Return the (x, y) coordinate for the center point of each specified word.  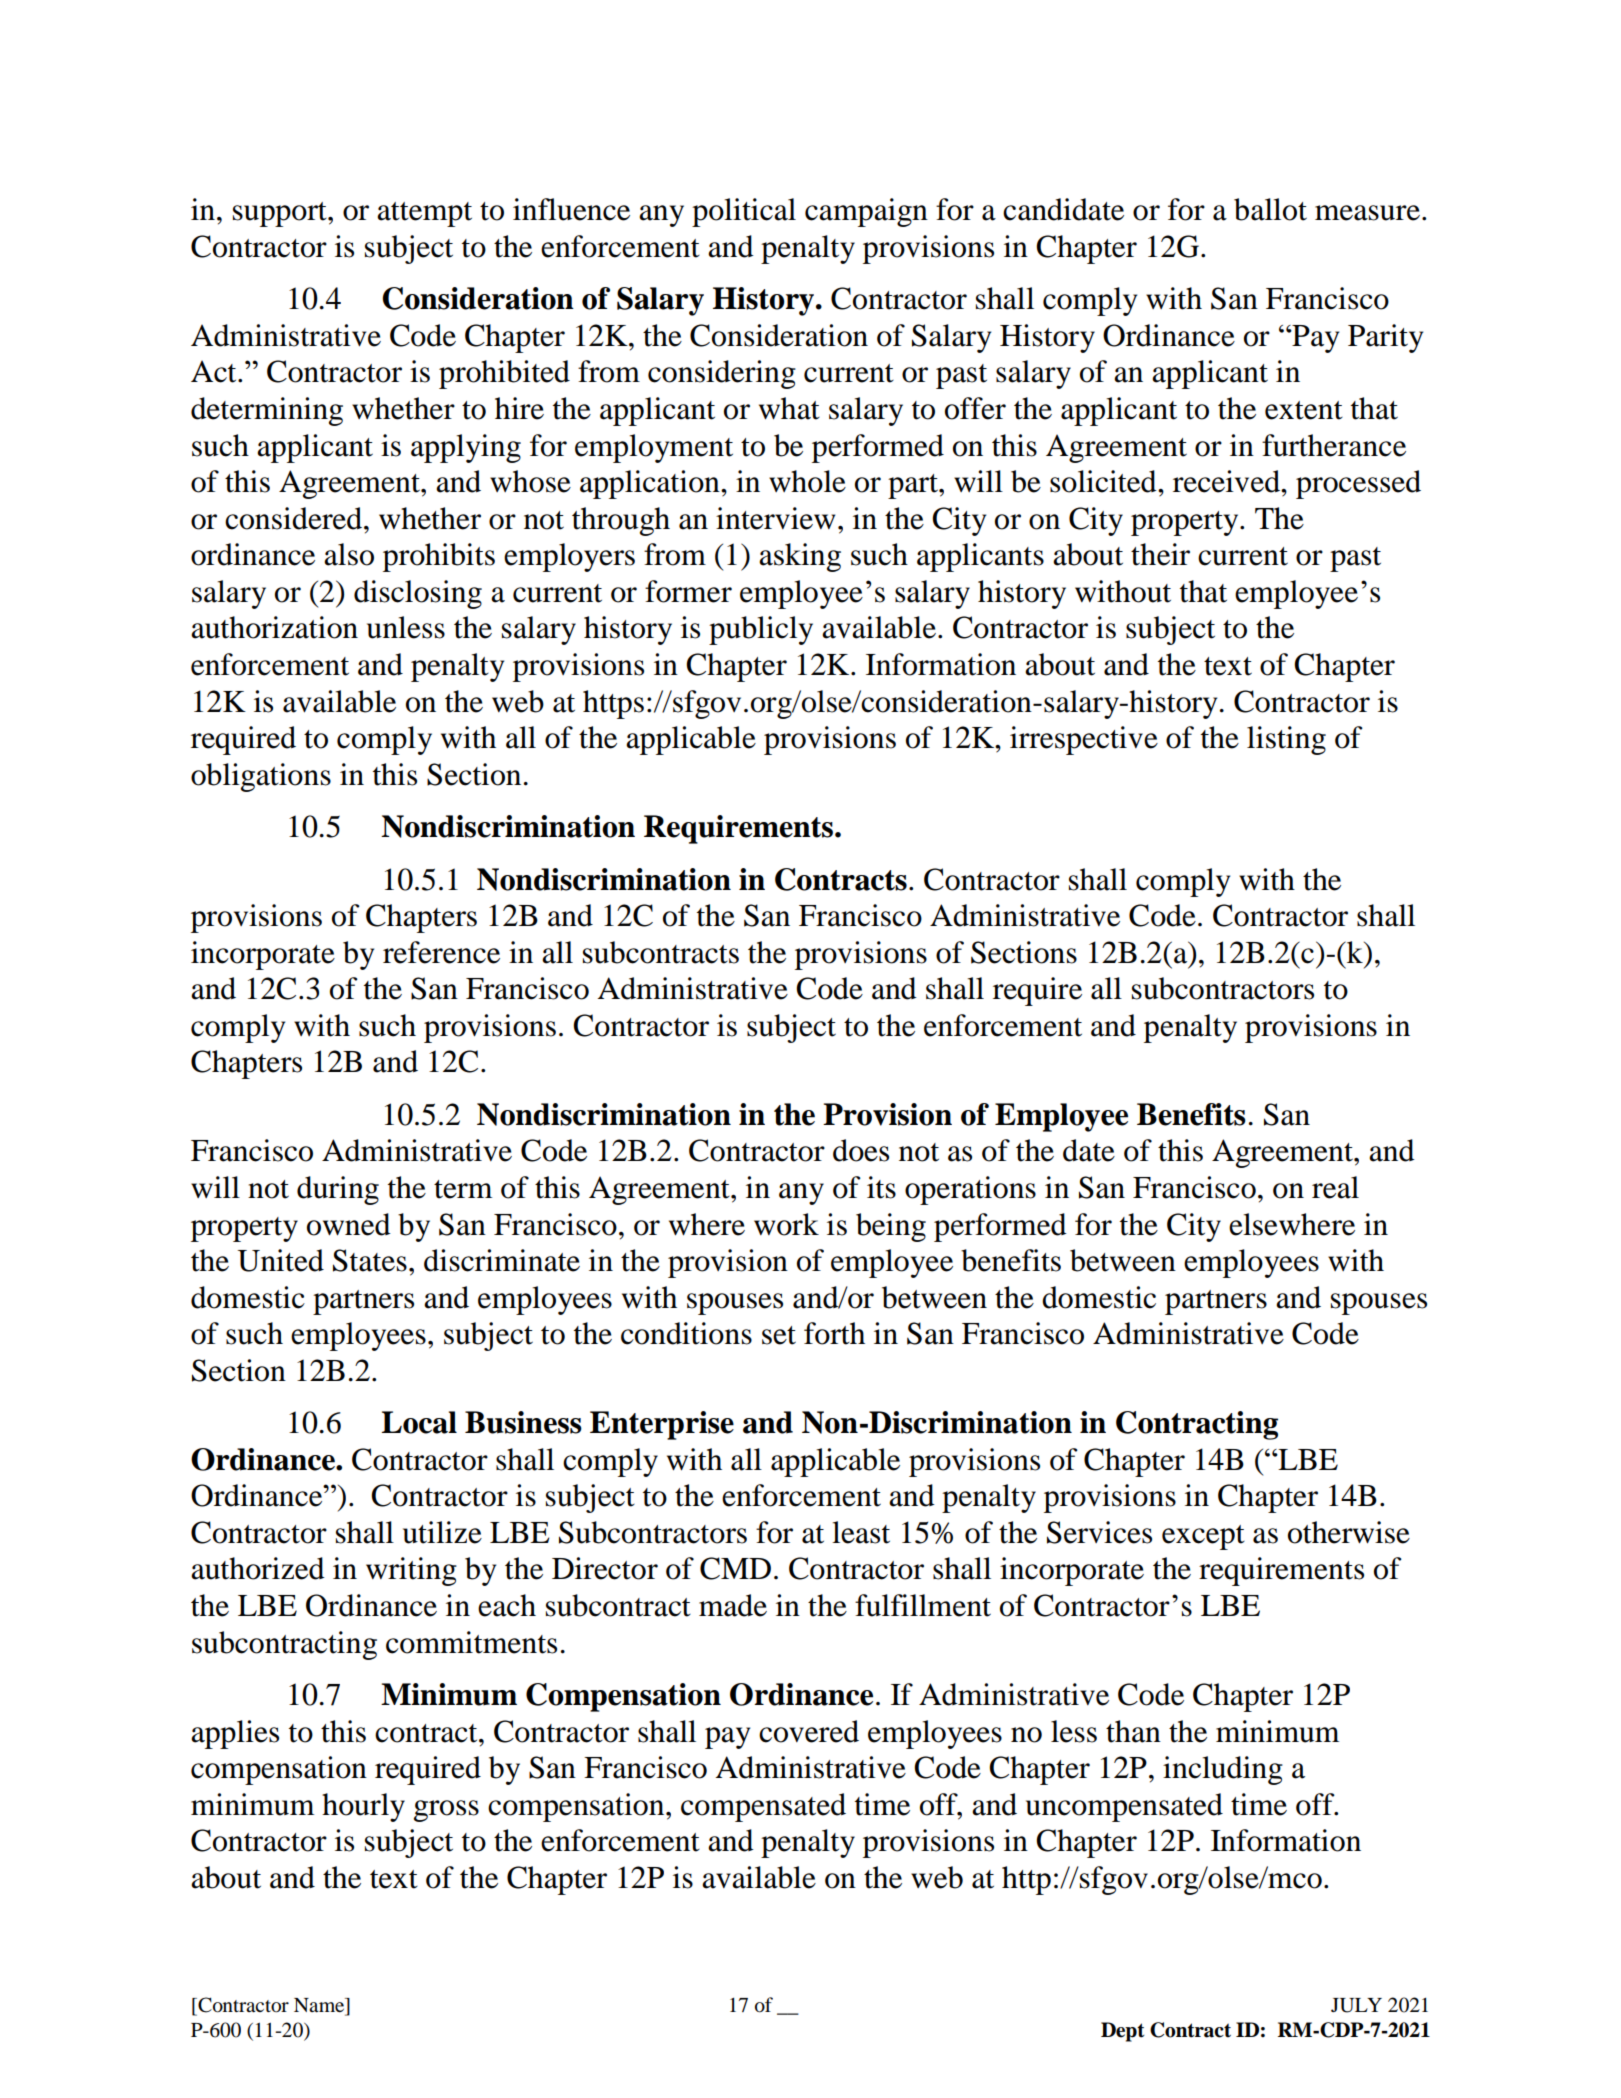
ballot (1270, 209)
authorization (274, 627)
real (1335, 1187)
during (338, 1190)
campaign (866, 212)
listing (1286, 740)
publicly (761, 630)
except (1203, 1537)
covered (809, 1731)
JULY (1356, 2005)
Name (320, 2006)
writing (411, 1571)
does (861, 1150)
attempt (424, 214)
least (861, 1532)
